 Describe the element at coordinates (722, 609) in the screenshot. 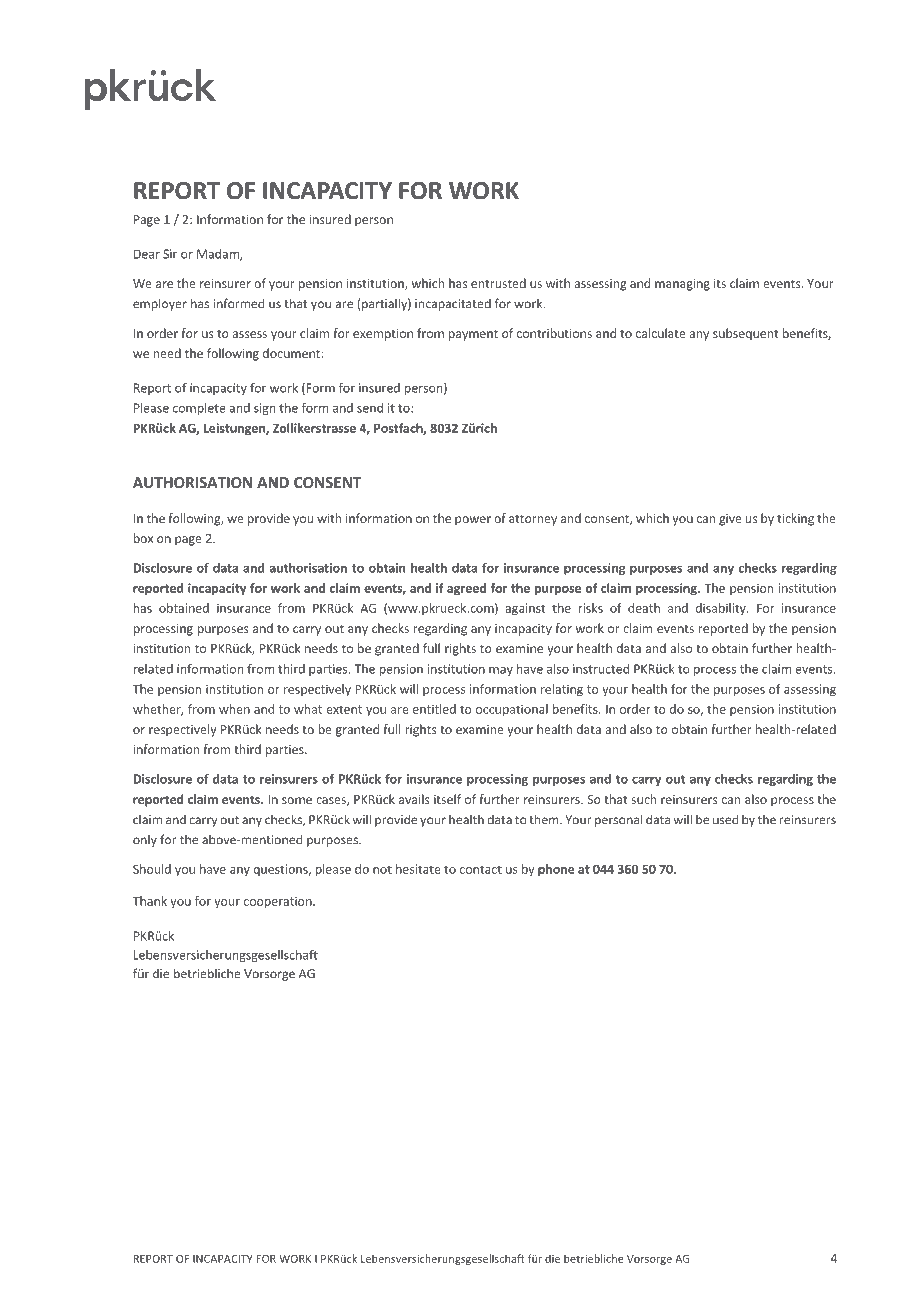

I see `disability` at that location.
